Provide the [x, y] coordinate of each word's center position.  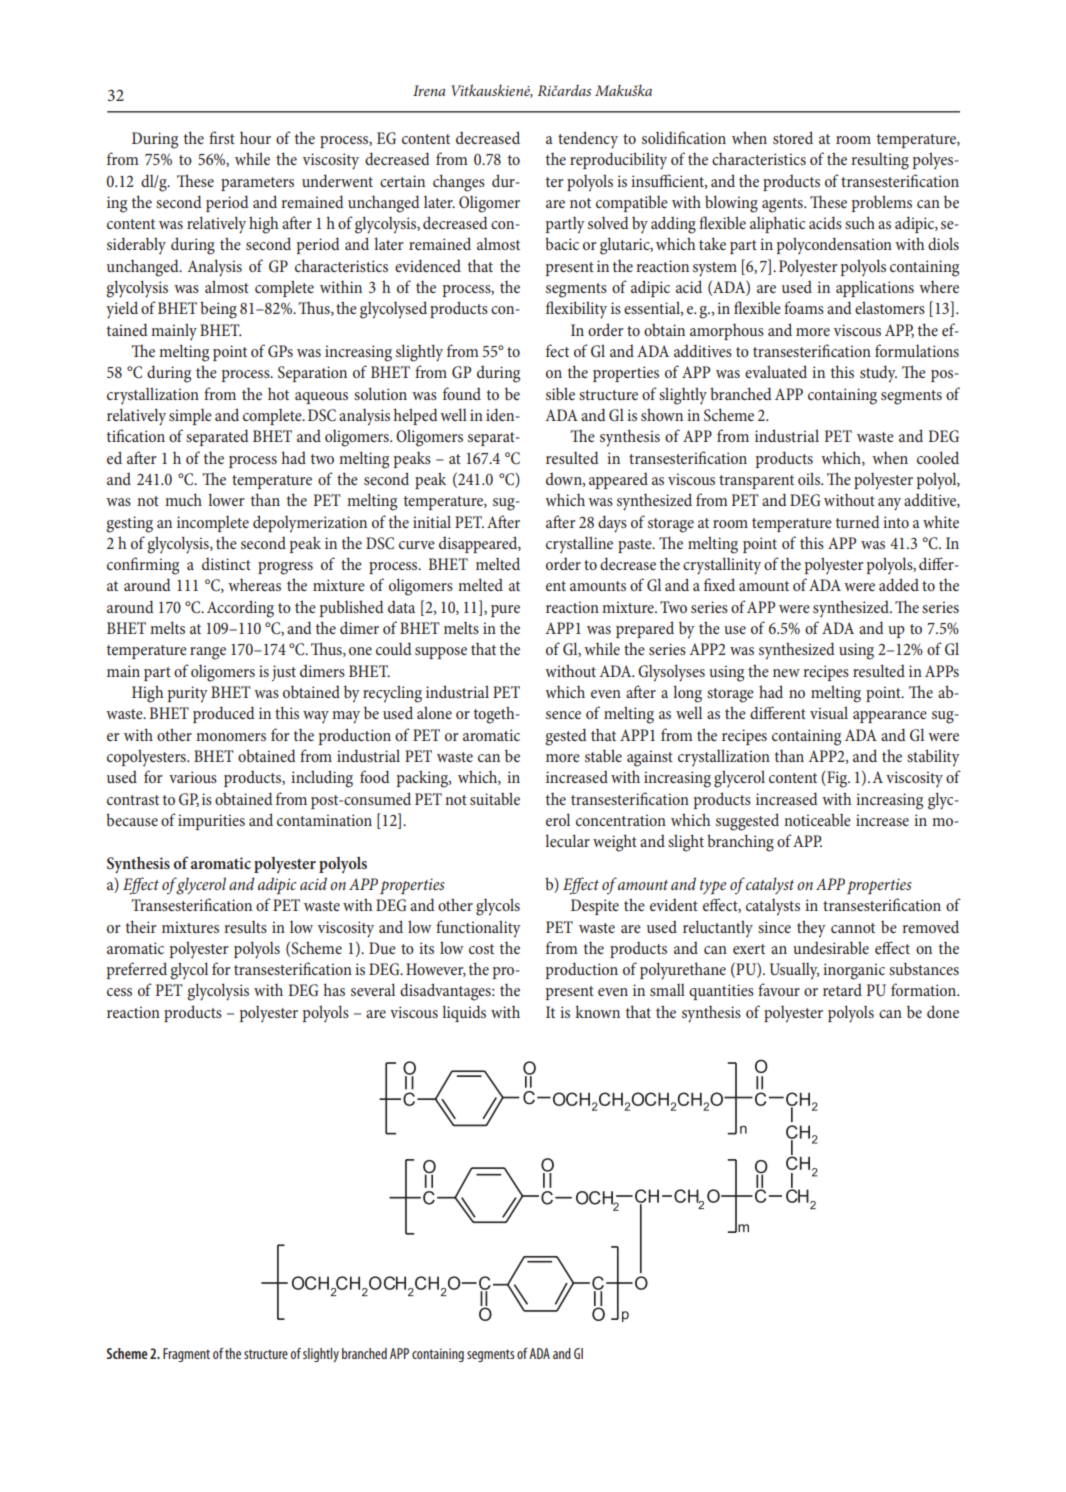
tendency [588, 140]
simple [190, 417]
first [222, 137]
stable [603, 755]
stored [793, 137]
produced [224, 714]
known [597, 1011]
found [462, 393]
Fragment [186, 1355]
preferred [137, 970]
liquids [464, 1013]
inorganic [854, 971]
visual [829, 712]
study [878, 374]
